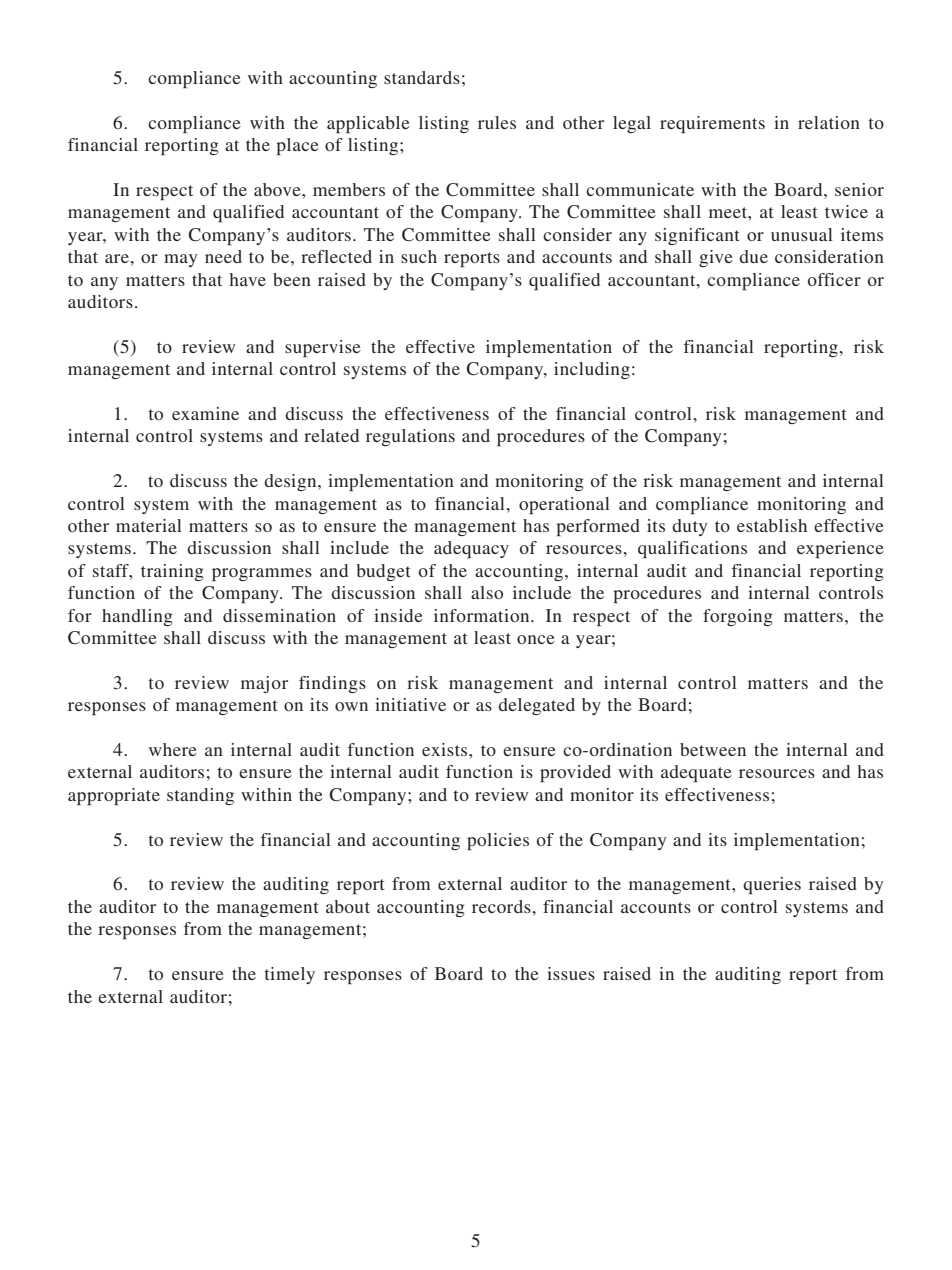  I want to click on place, so click(297, 146).
